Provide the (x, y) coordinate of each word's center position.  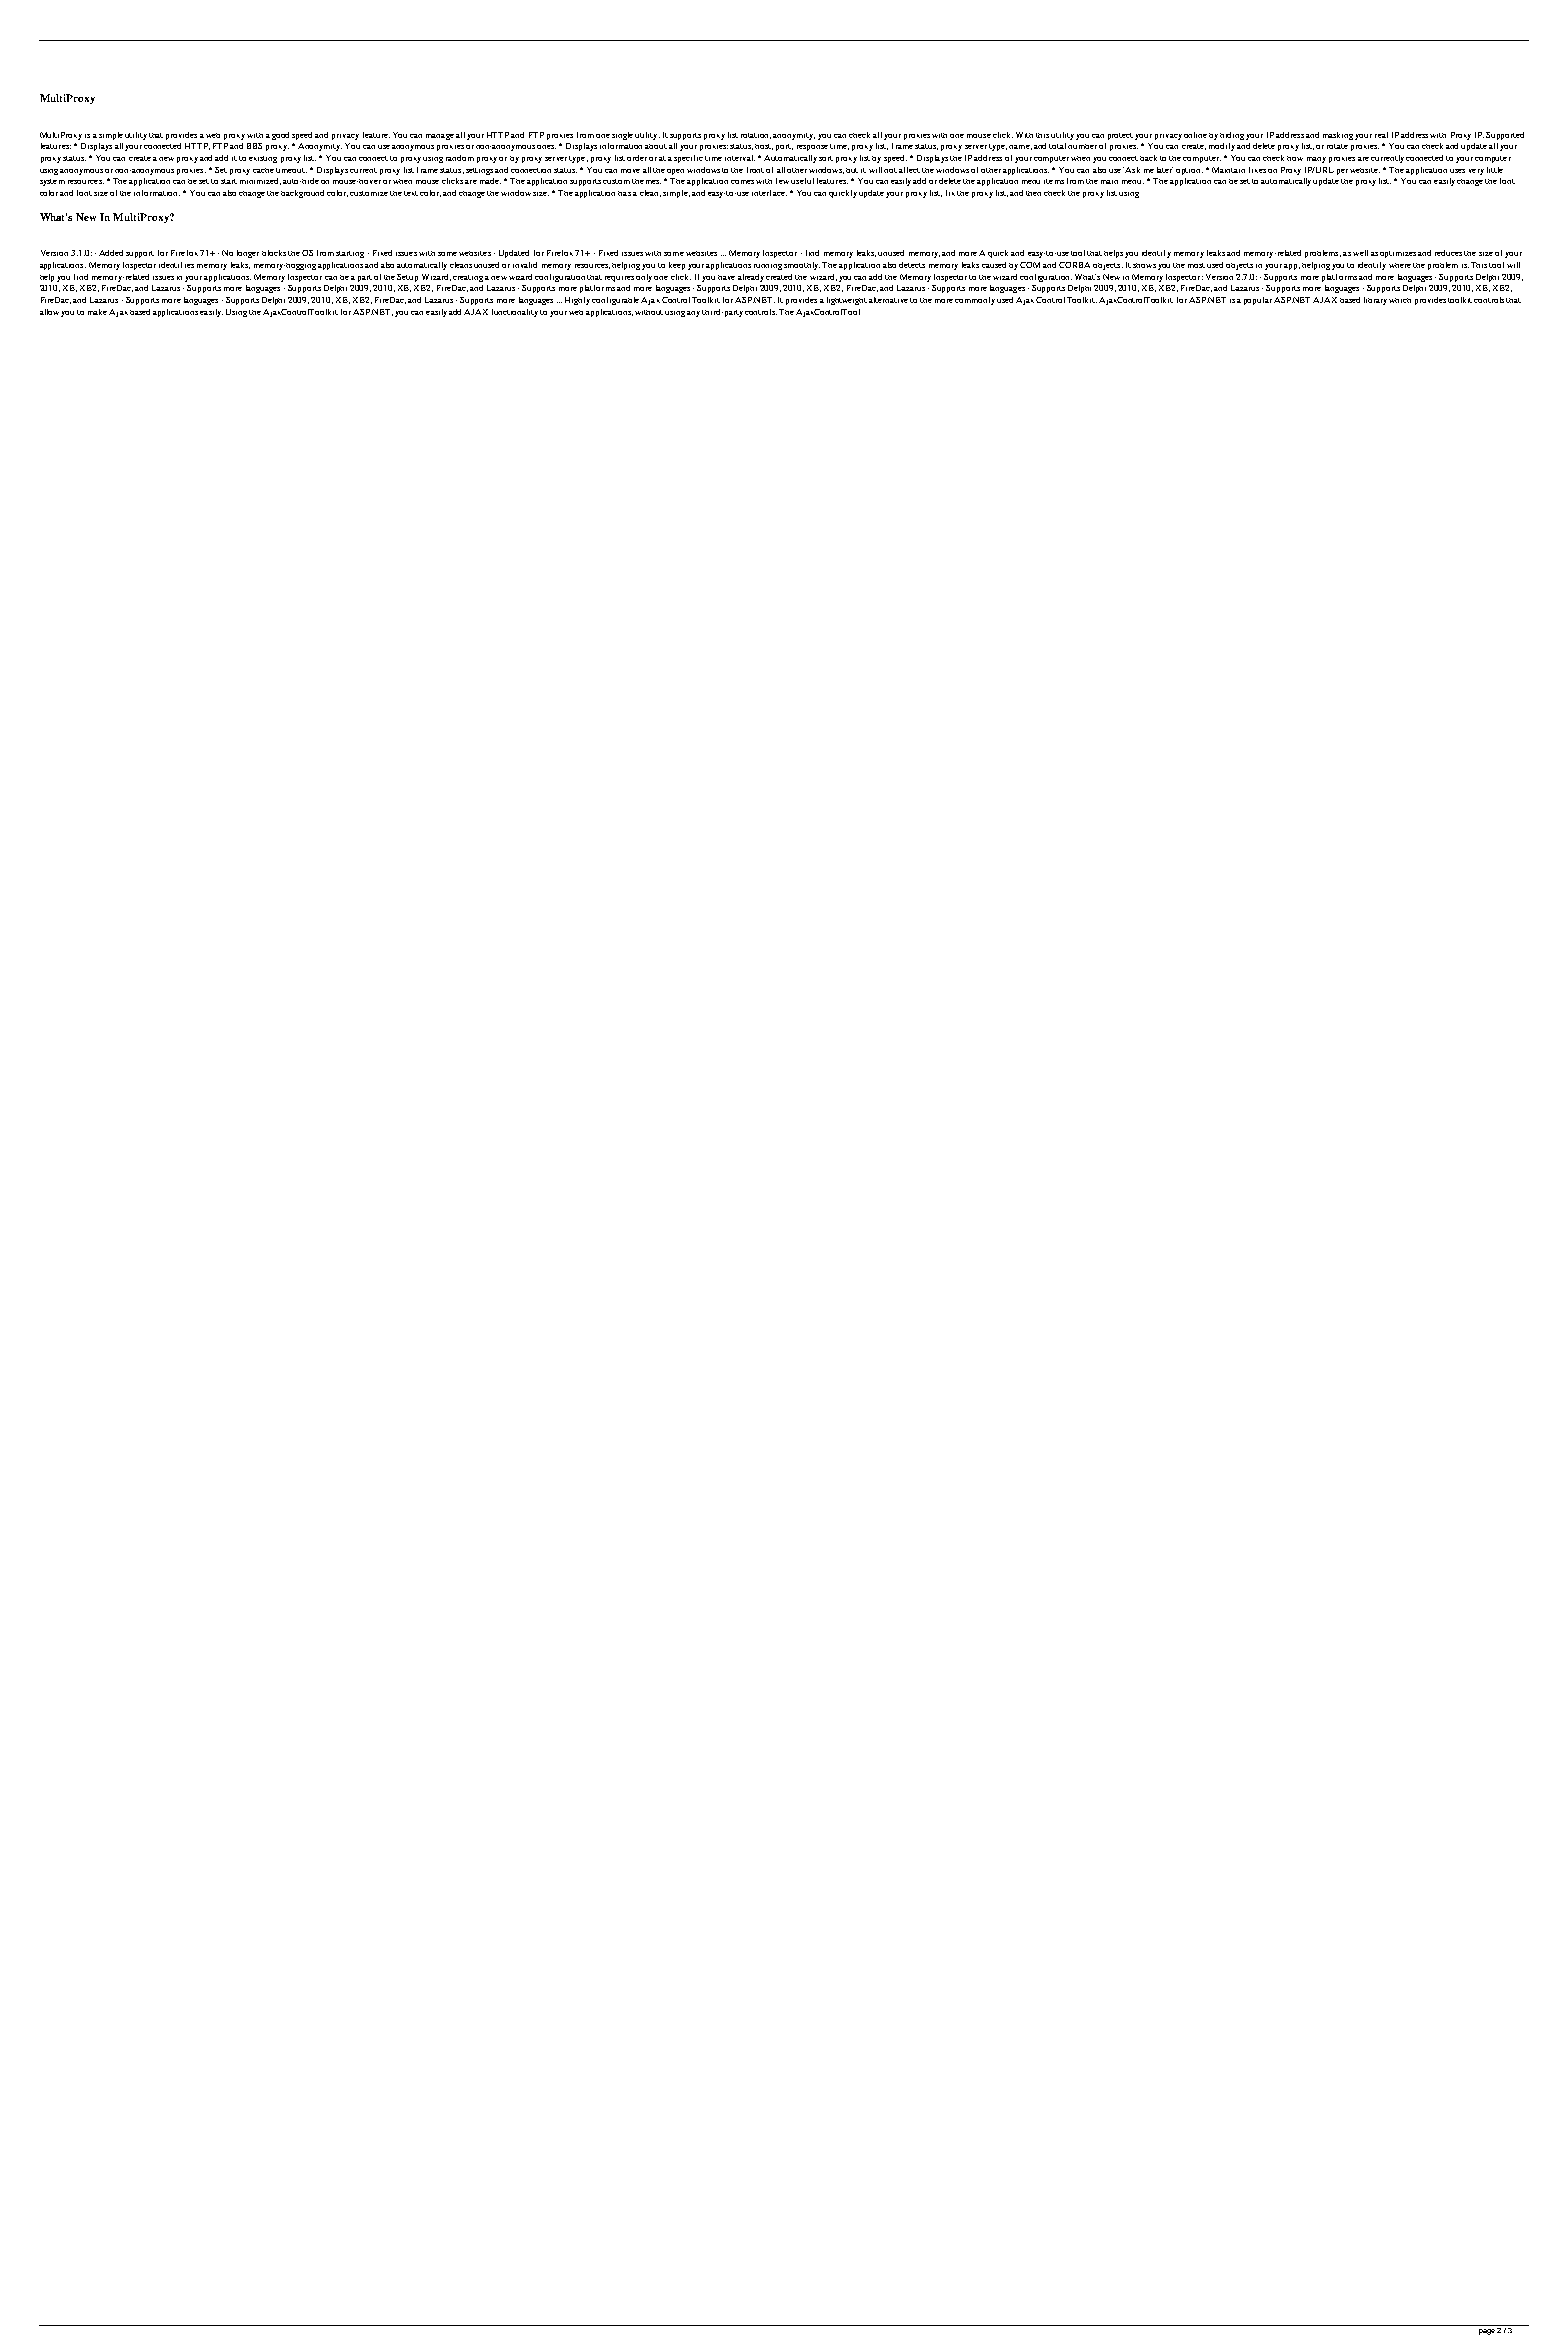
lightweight (847, 301)
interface (769, 193)
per (1342, 172)
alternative (888, 300)
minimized (260, 181)
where (1400, 265)
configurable (615, 301)
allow (49, 312)
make (97, 312)
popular (1258, 301)
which (1400, 300)
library (1375, 301)
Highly (577, 301)
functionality (515, 313)
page (1487, 2332)
